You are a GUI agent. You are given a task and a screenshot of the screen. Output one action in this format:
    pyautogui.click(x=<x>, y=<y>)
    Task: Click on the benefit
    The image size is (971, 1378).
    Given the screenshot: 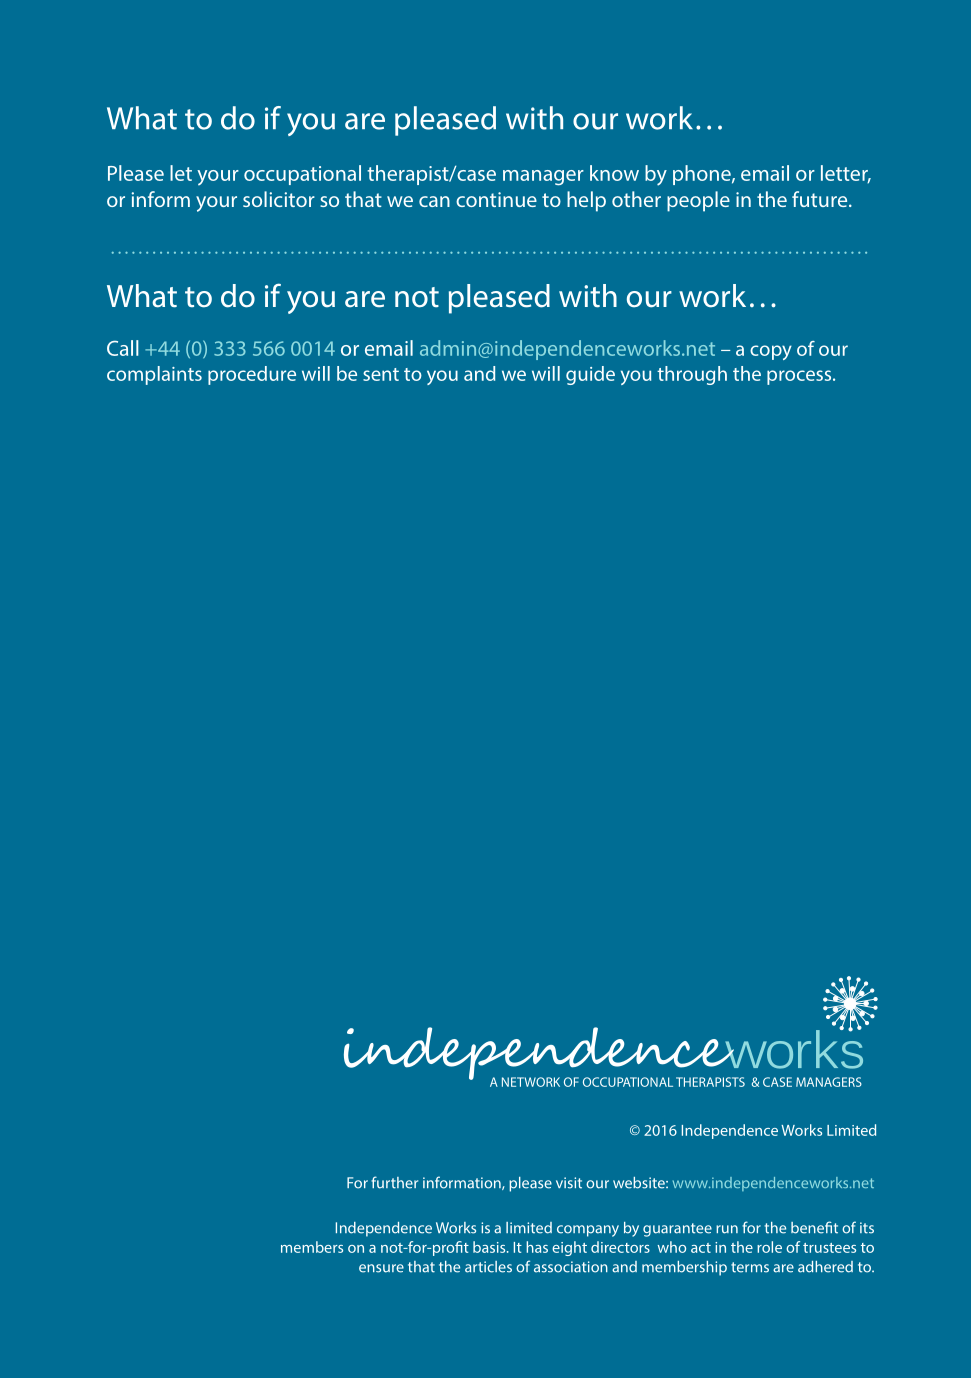 What is the action you would take?
    pyautogui.click(x=814, y=1227)
